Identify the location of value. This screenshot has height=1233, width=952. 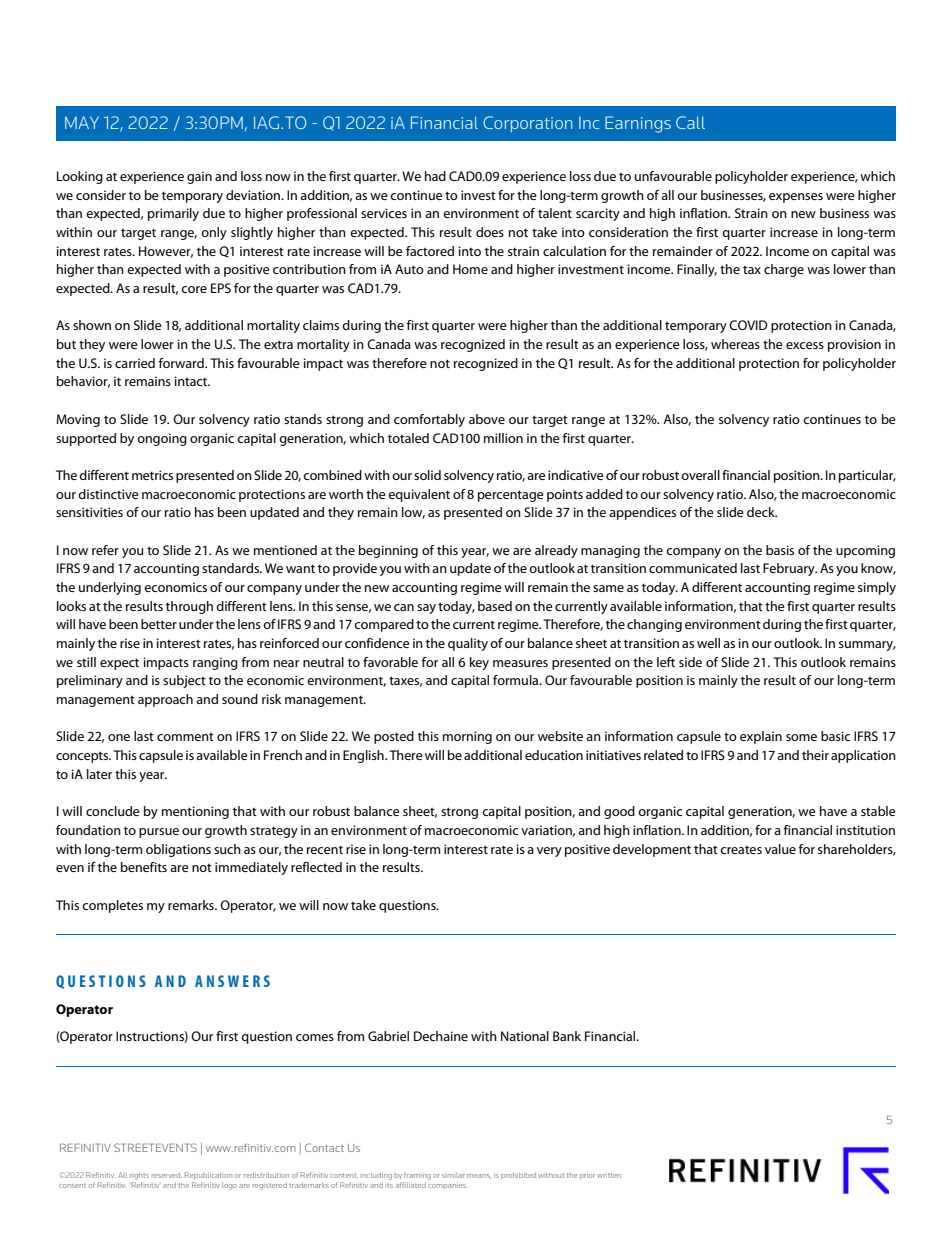
(780, 849).
